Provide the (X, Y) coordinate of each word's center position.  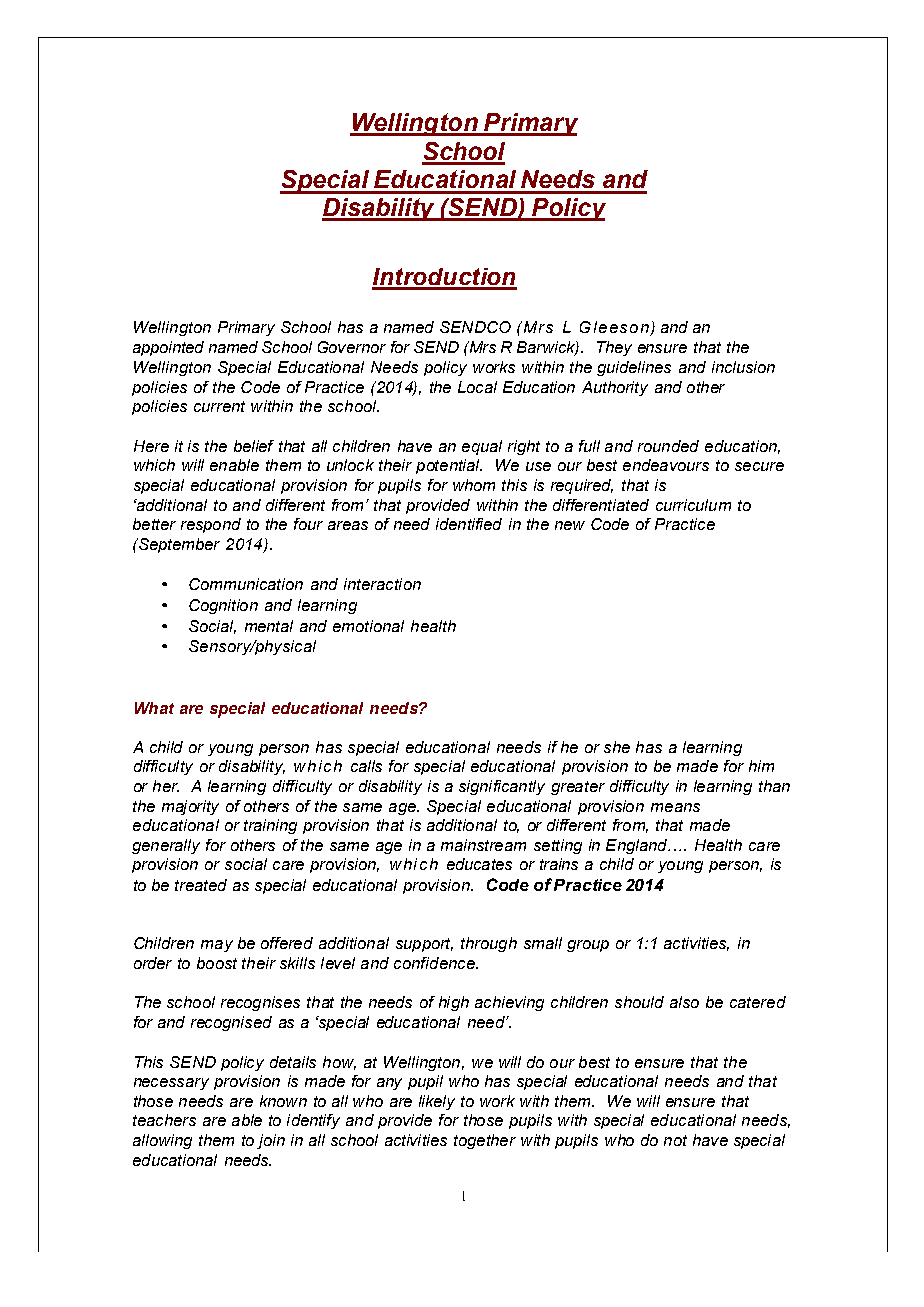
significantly (502, 787)
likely (437, 1102)
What (154, 708)
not (675, 1140)
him (761, 766)
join (271, 1141)
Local (477, 387)
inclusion (743, 367)
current (219, 406)
